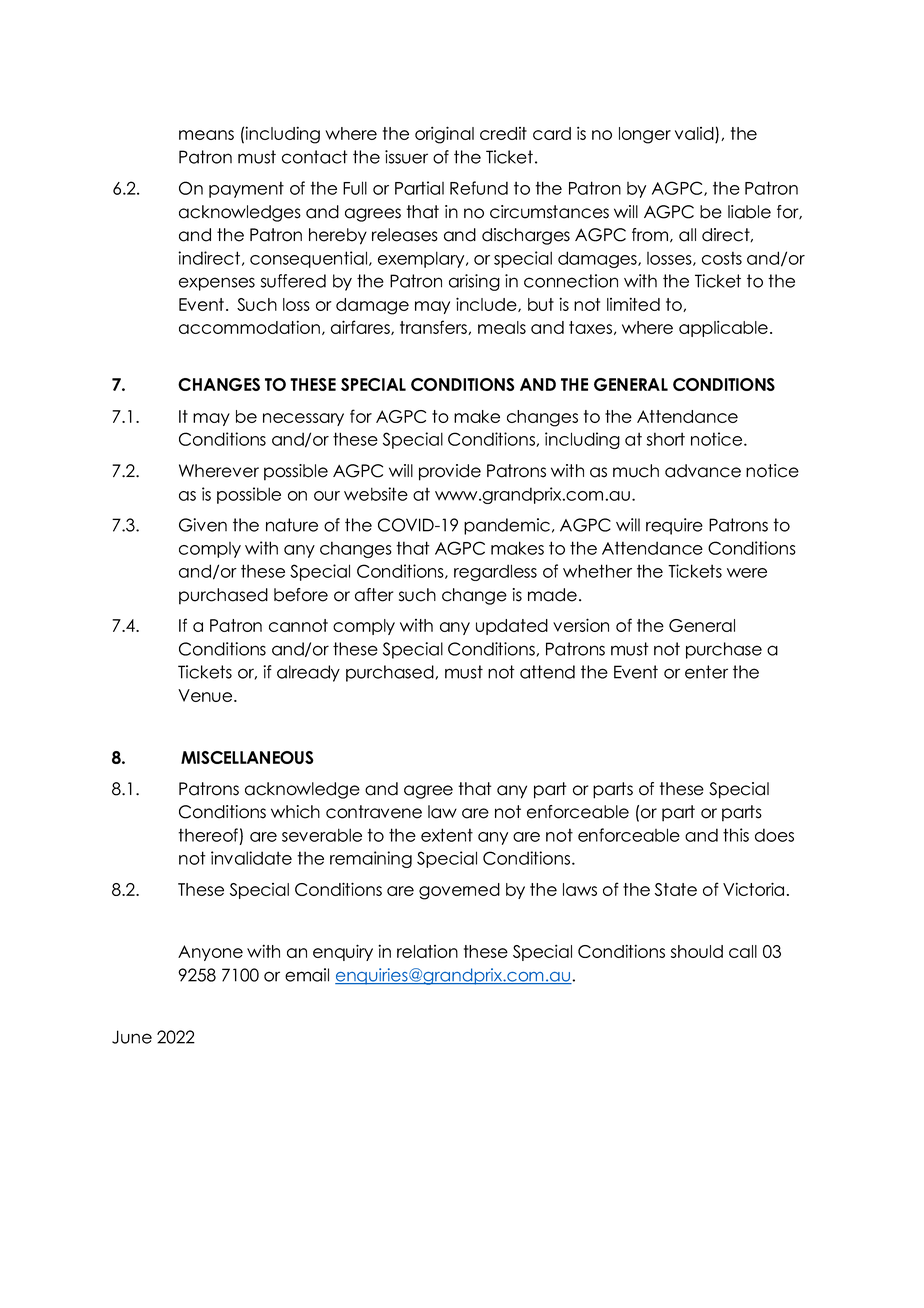 This image has height=1308, width=924. What do you see at coordinates (645, 135) in the image?
I see `longer` at bounding box center [645, 135].
